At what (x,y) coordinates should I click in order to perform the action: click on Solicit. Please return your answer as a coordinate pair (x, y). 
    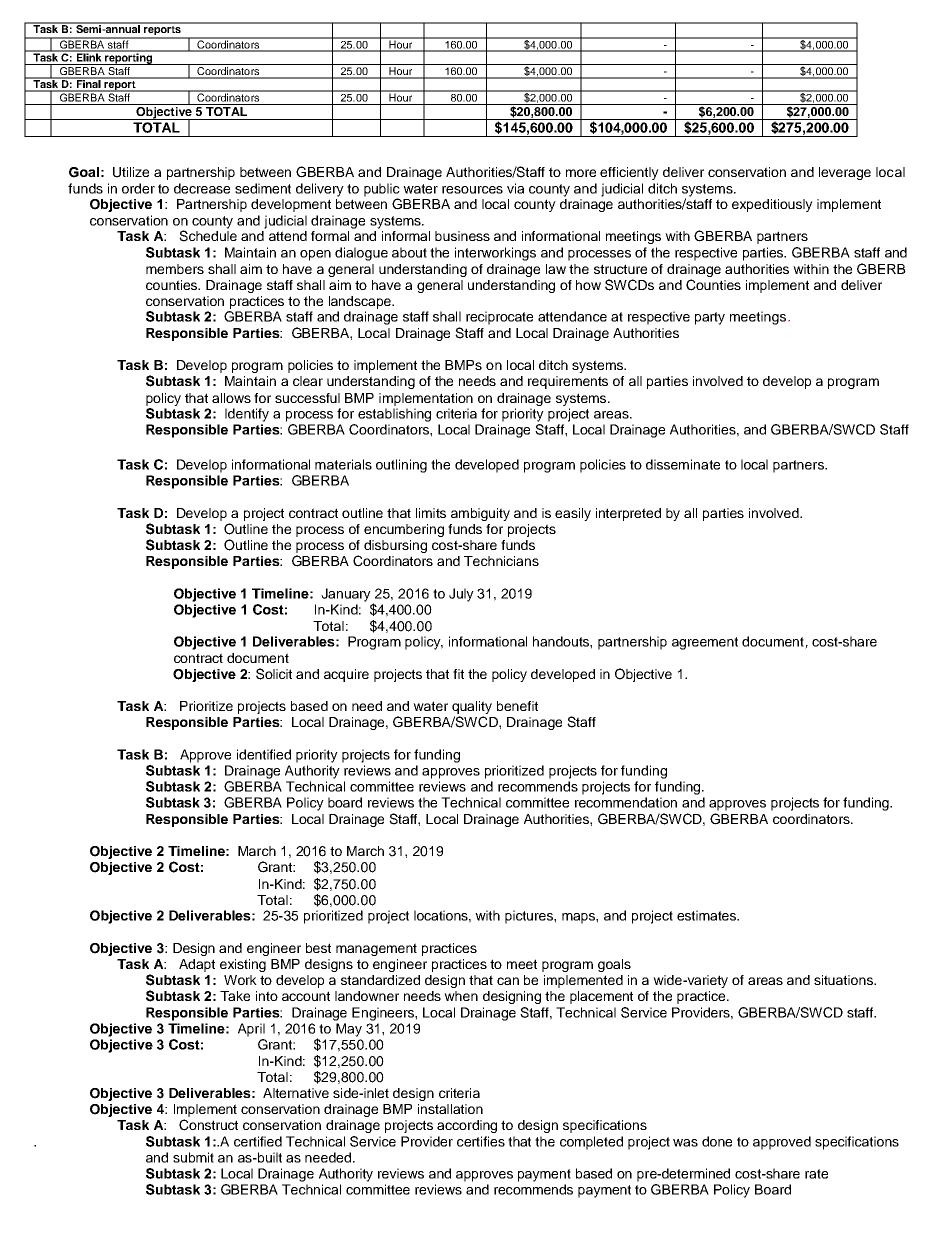
    Looking at the image, I should click on (274, 674).
